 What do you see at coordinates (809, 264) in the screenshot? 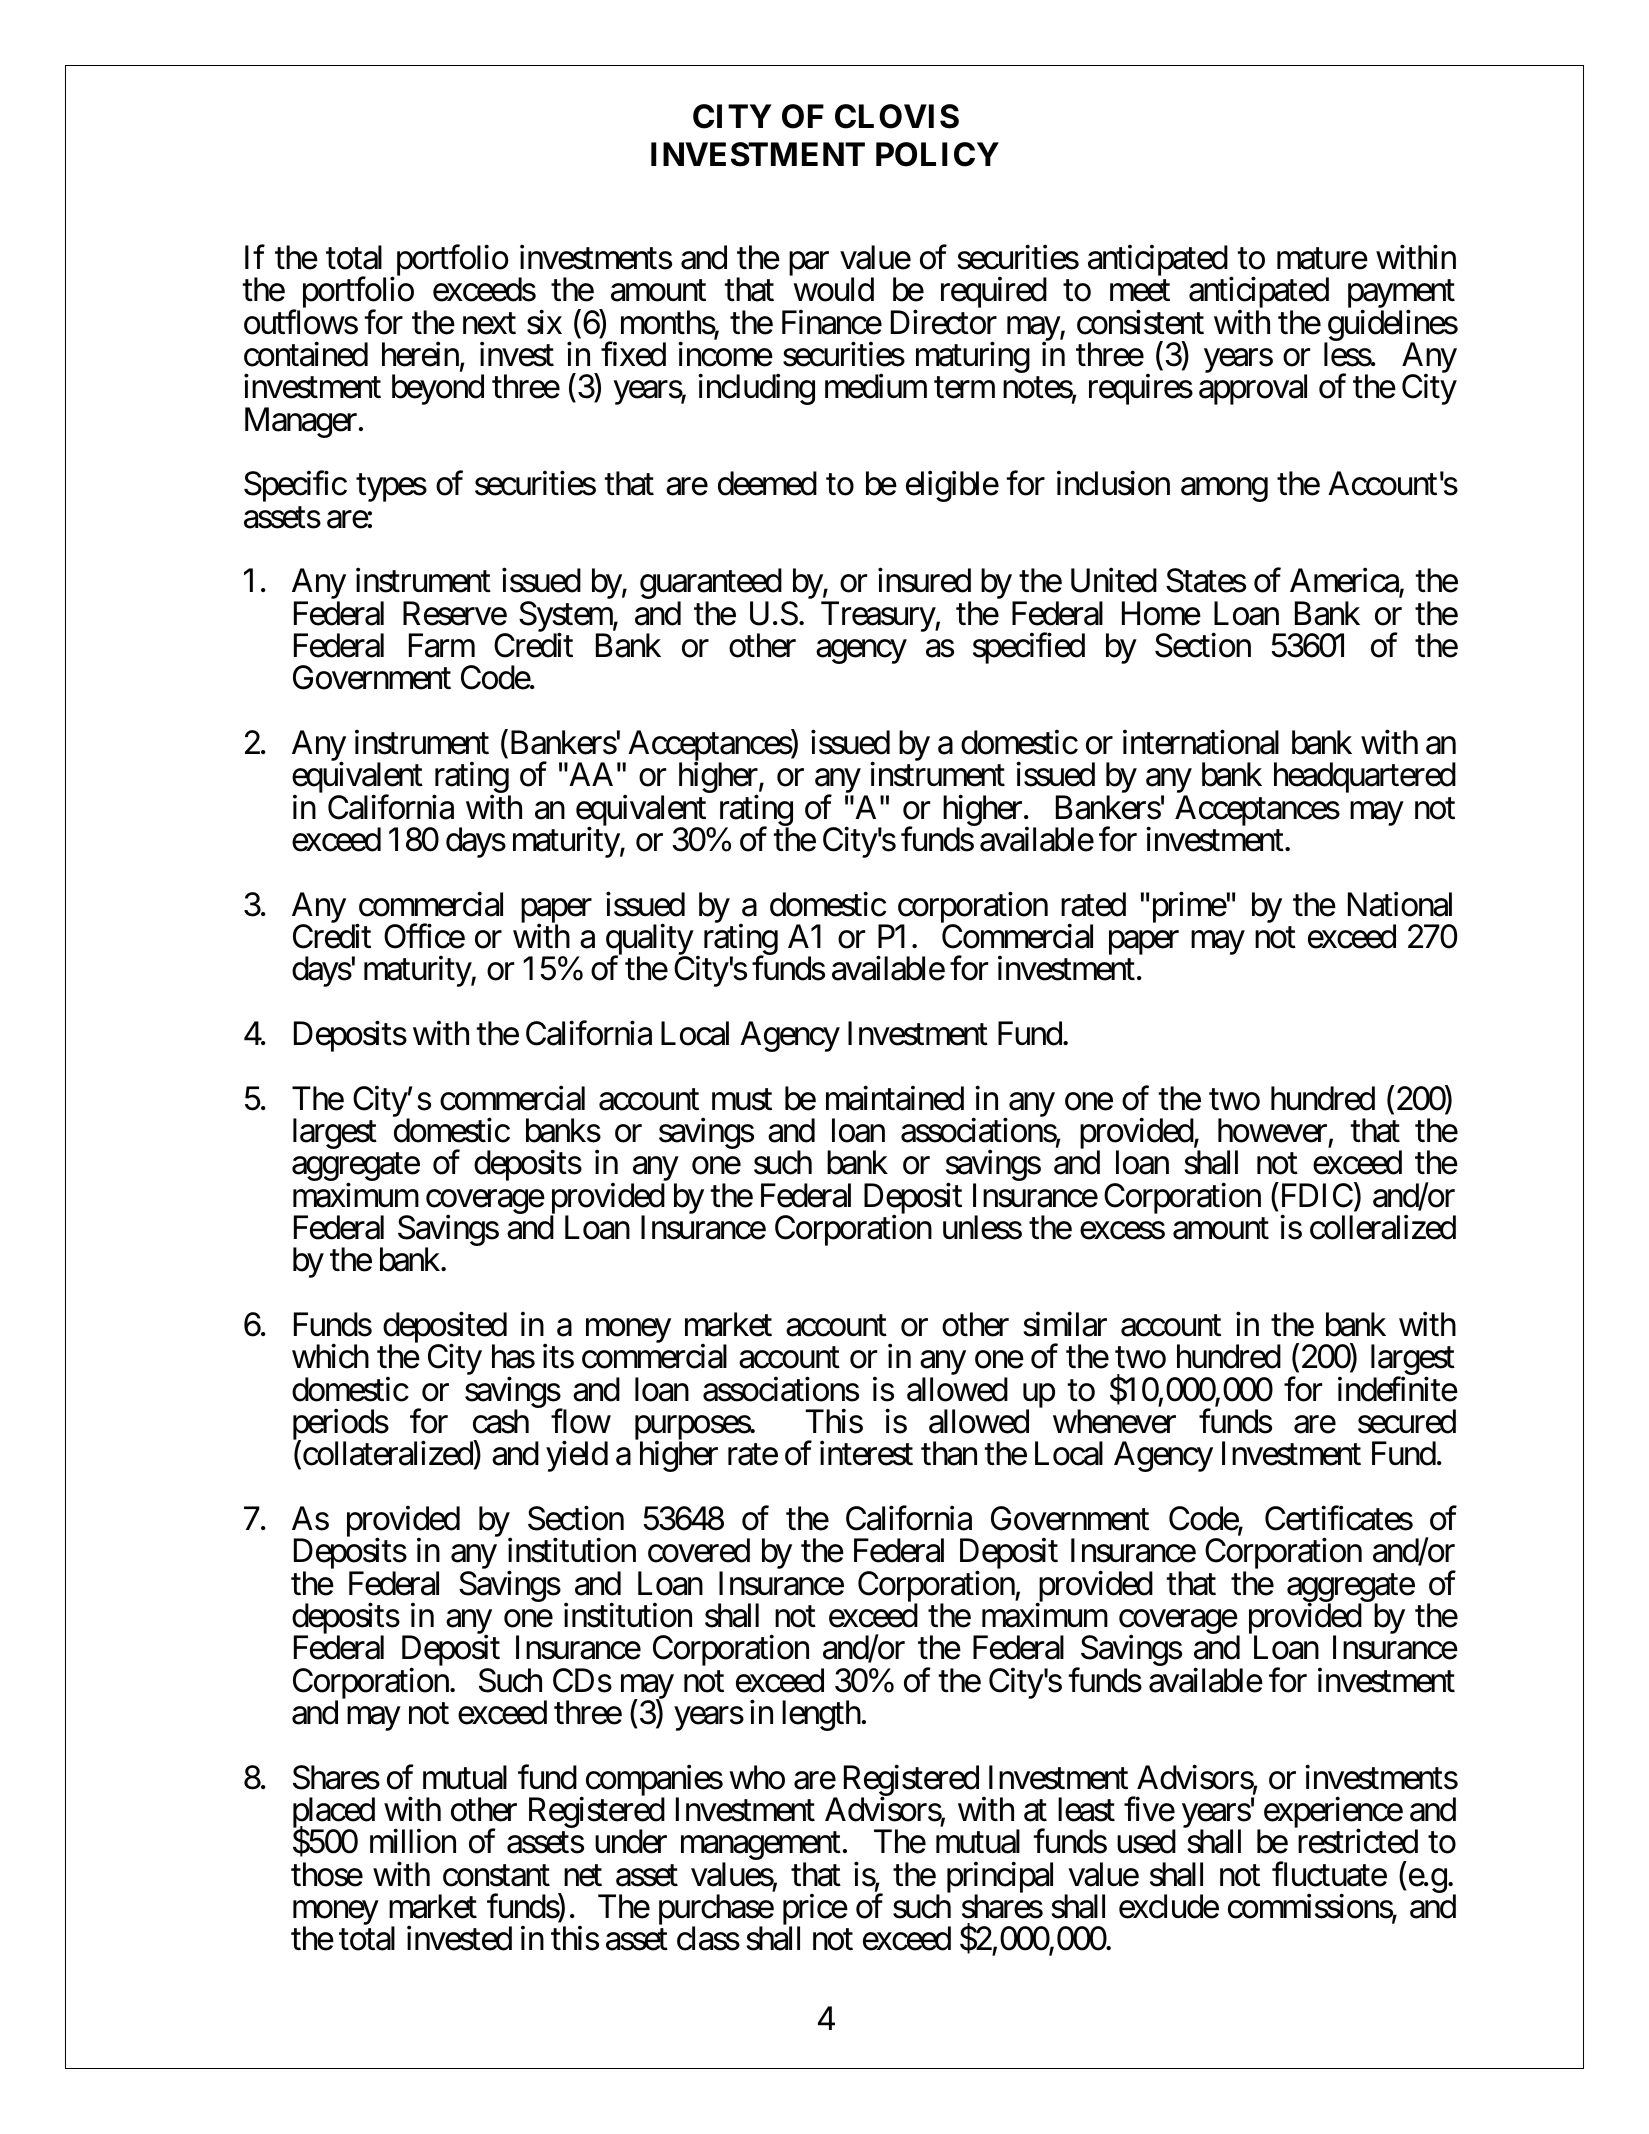
I see `par` at bounding box center [809, 264].
